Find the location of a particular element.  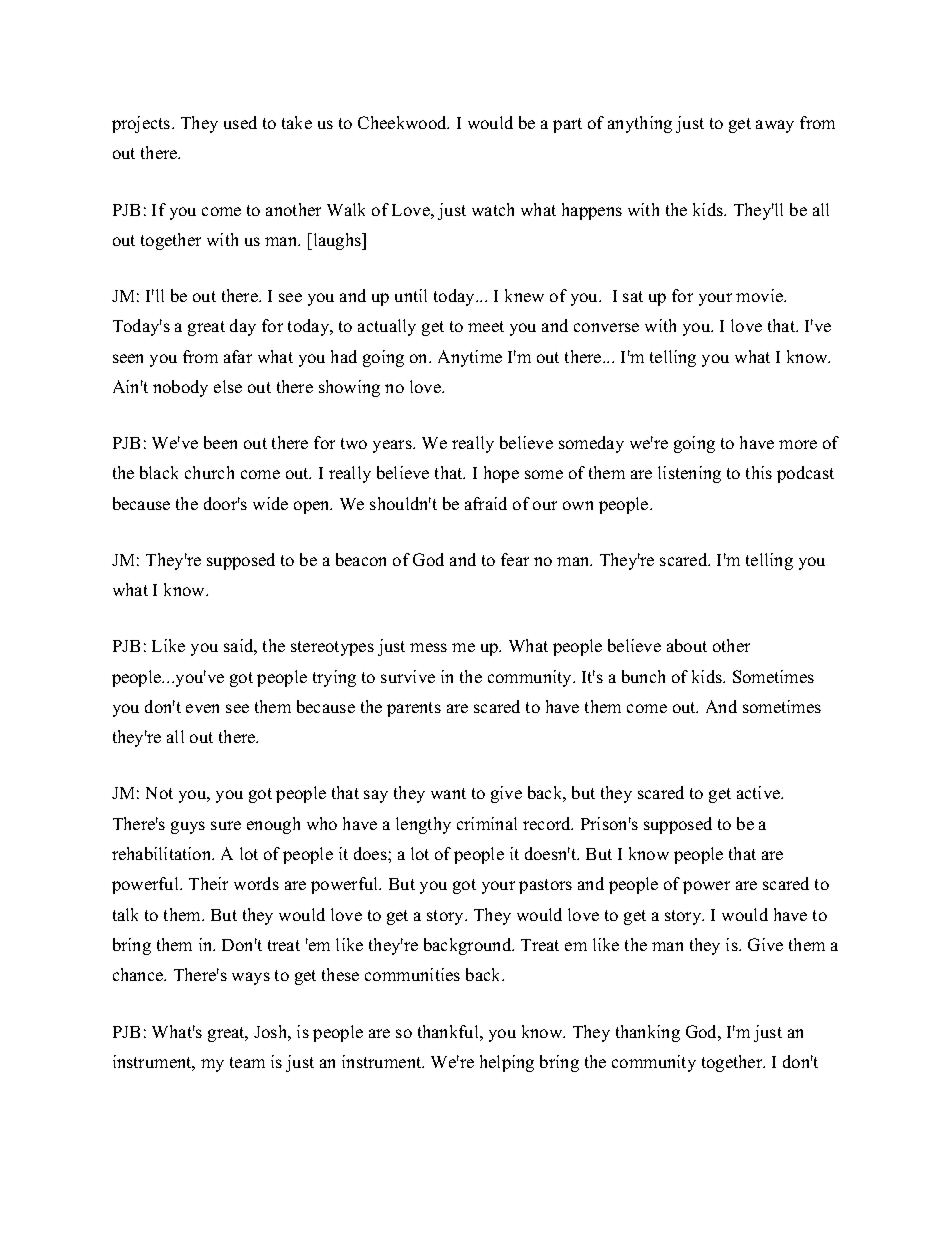

helping is located at coordinates (507, 1063).
